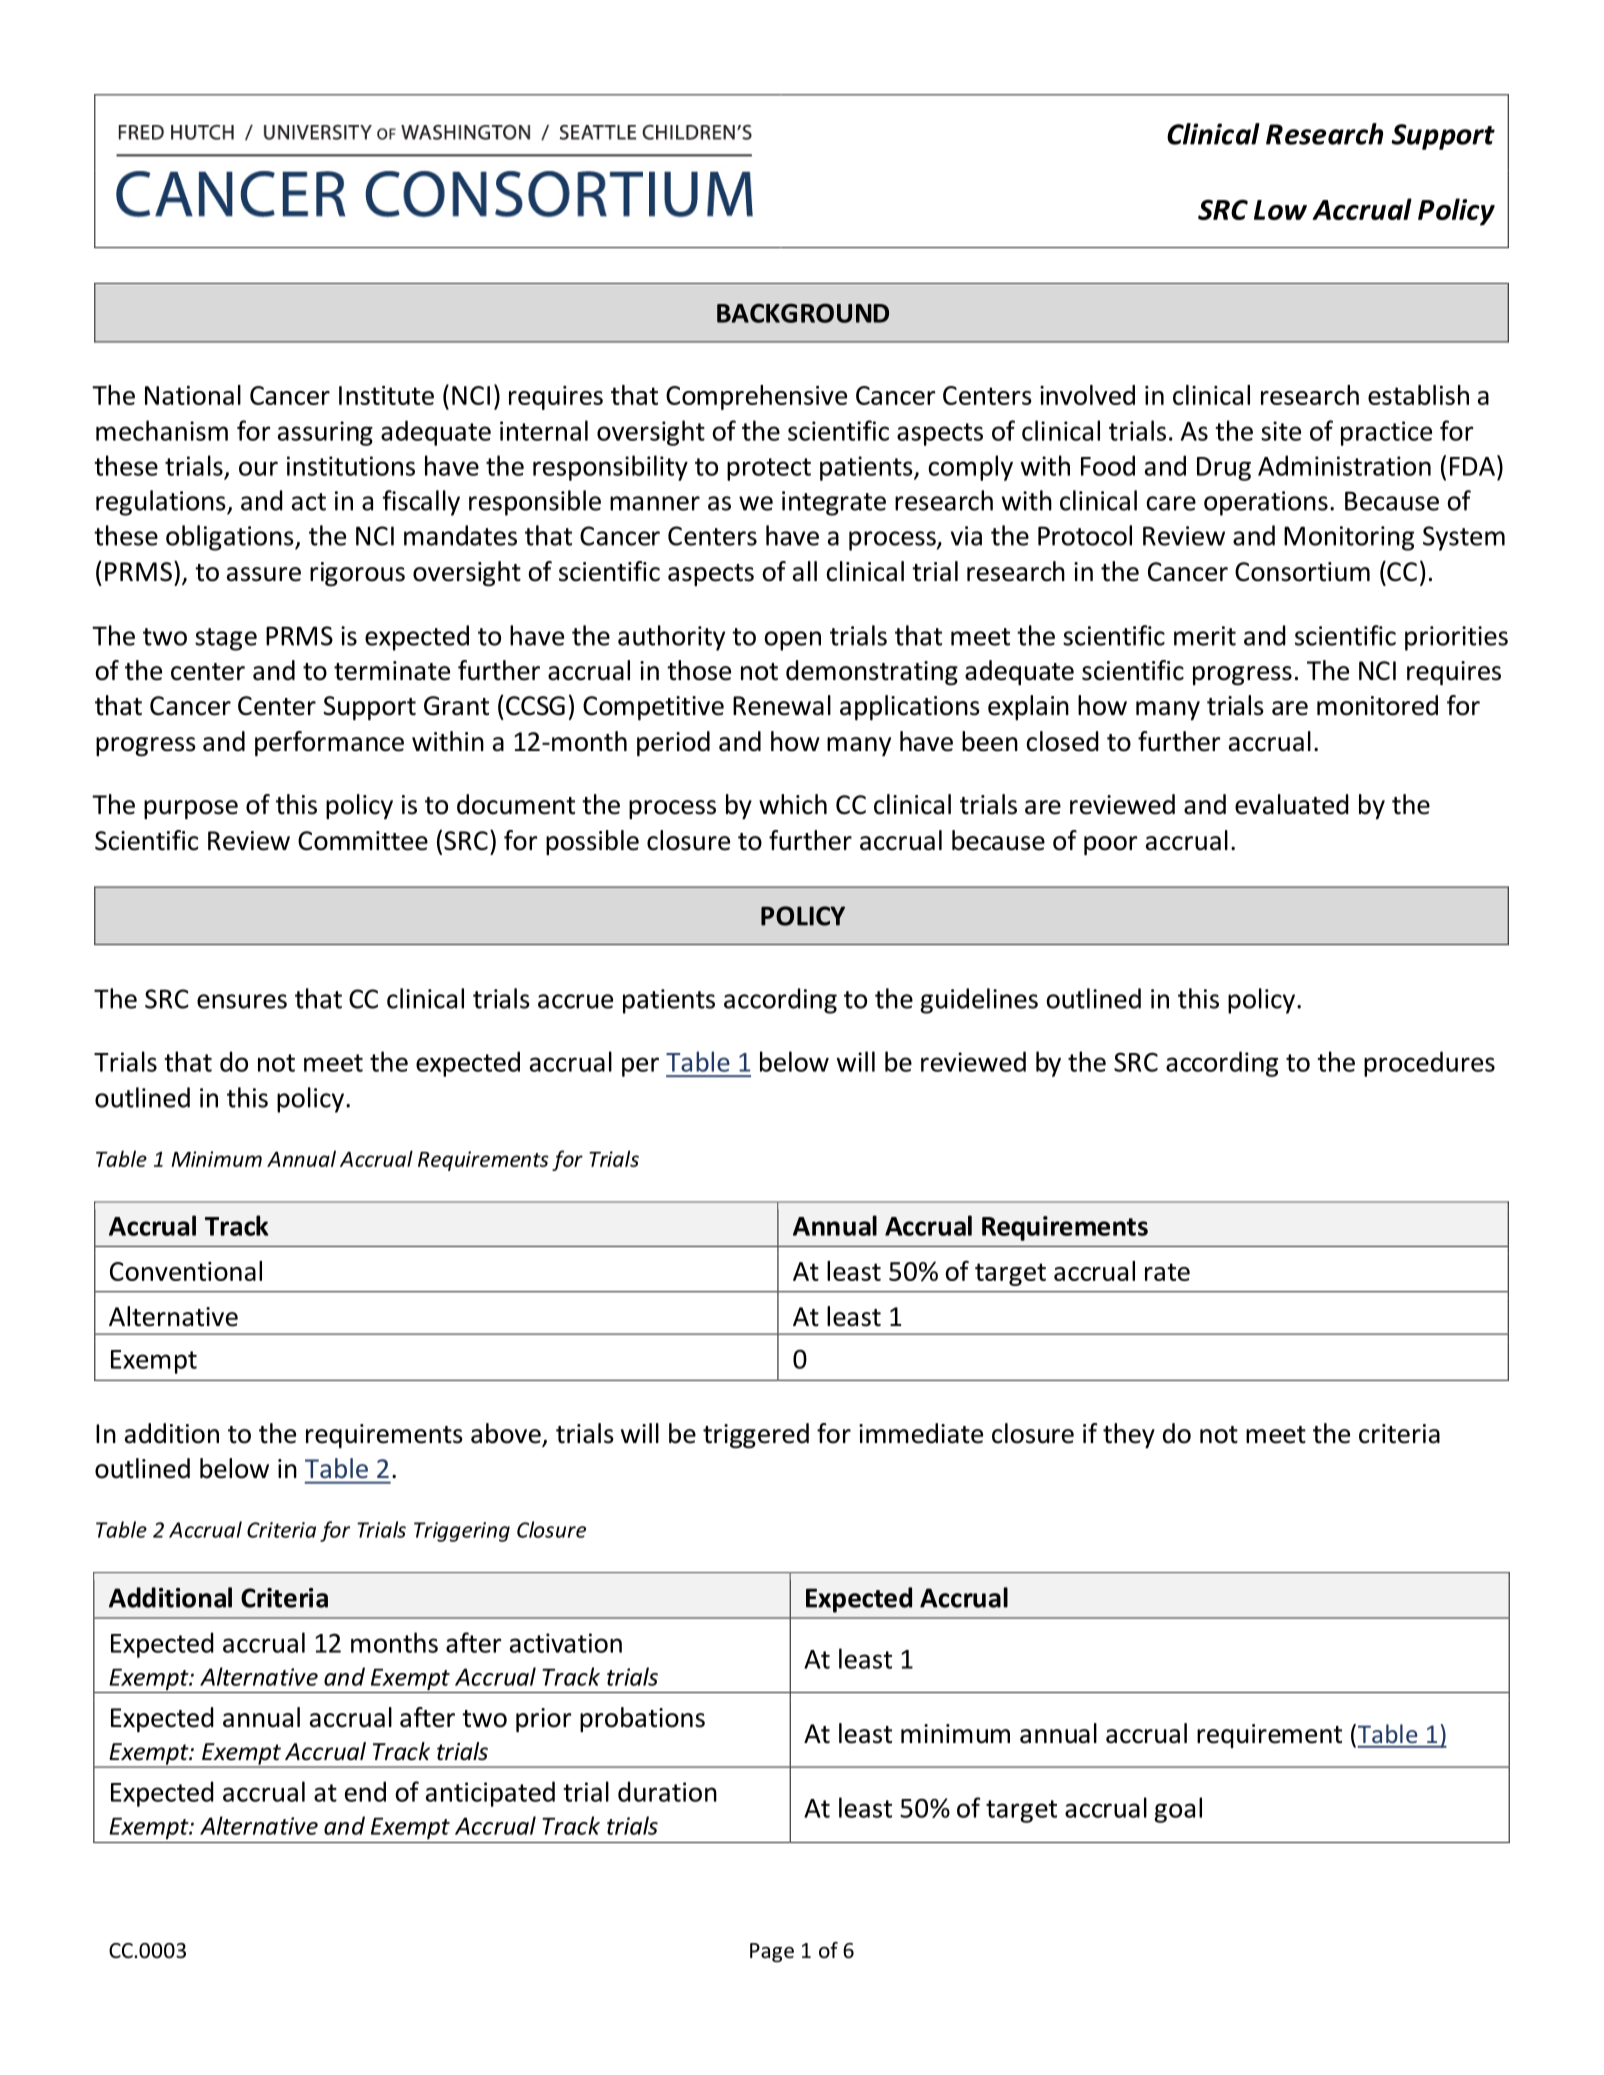 This document has height=2075, width=1604. What do you see at coordinates (1129, 1435) in the document?
I see `they` at bounding box center [1129, 1435].
